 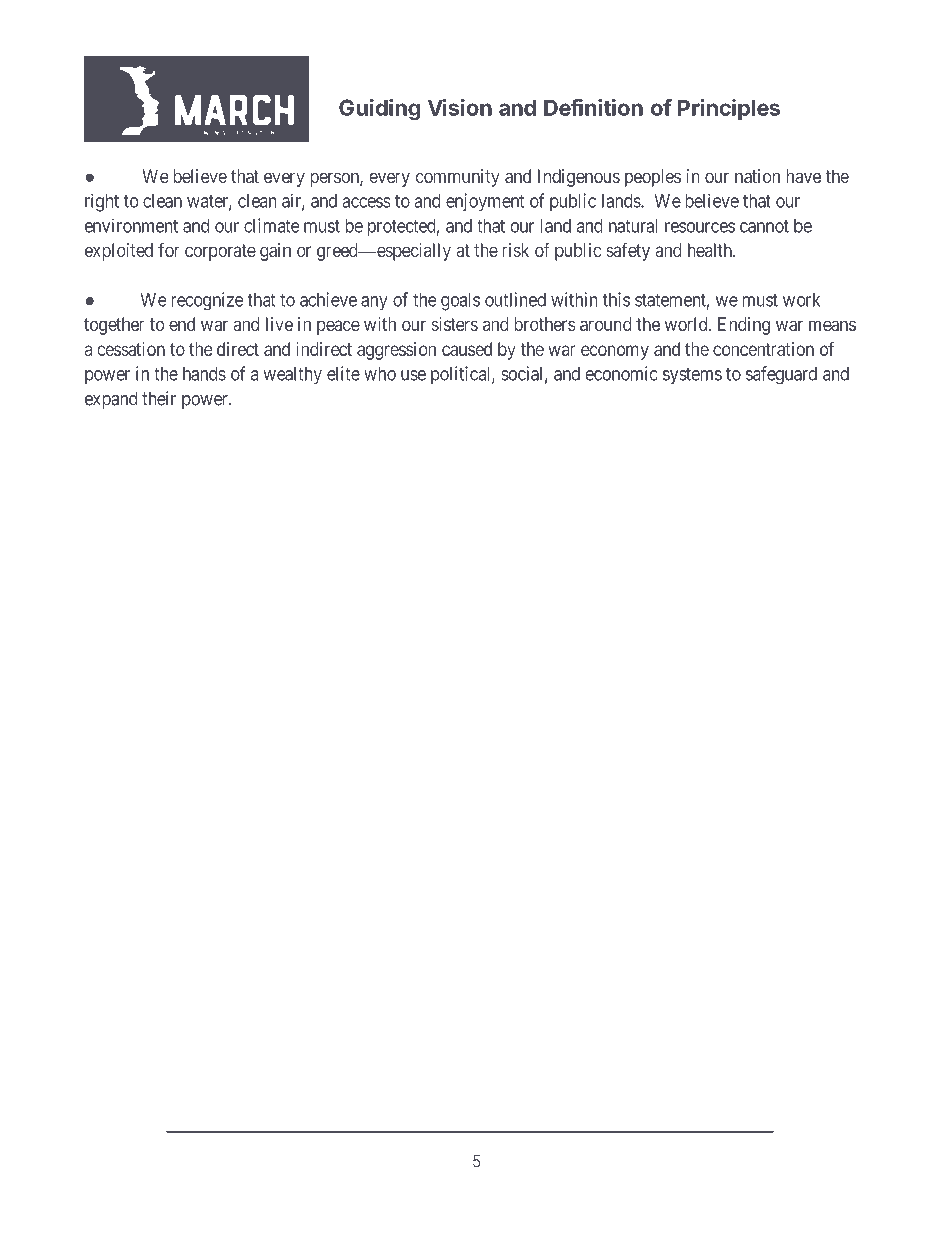 What do you see at coordinates (460, 107) in the document?
I see `Vision` at bounding box center [460, 107].
